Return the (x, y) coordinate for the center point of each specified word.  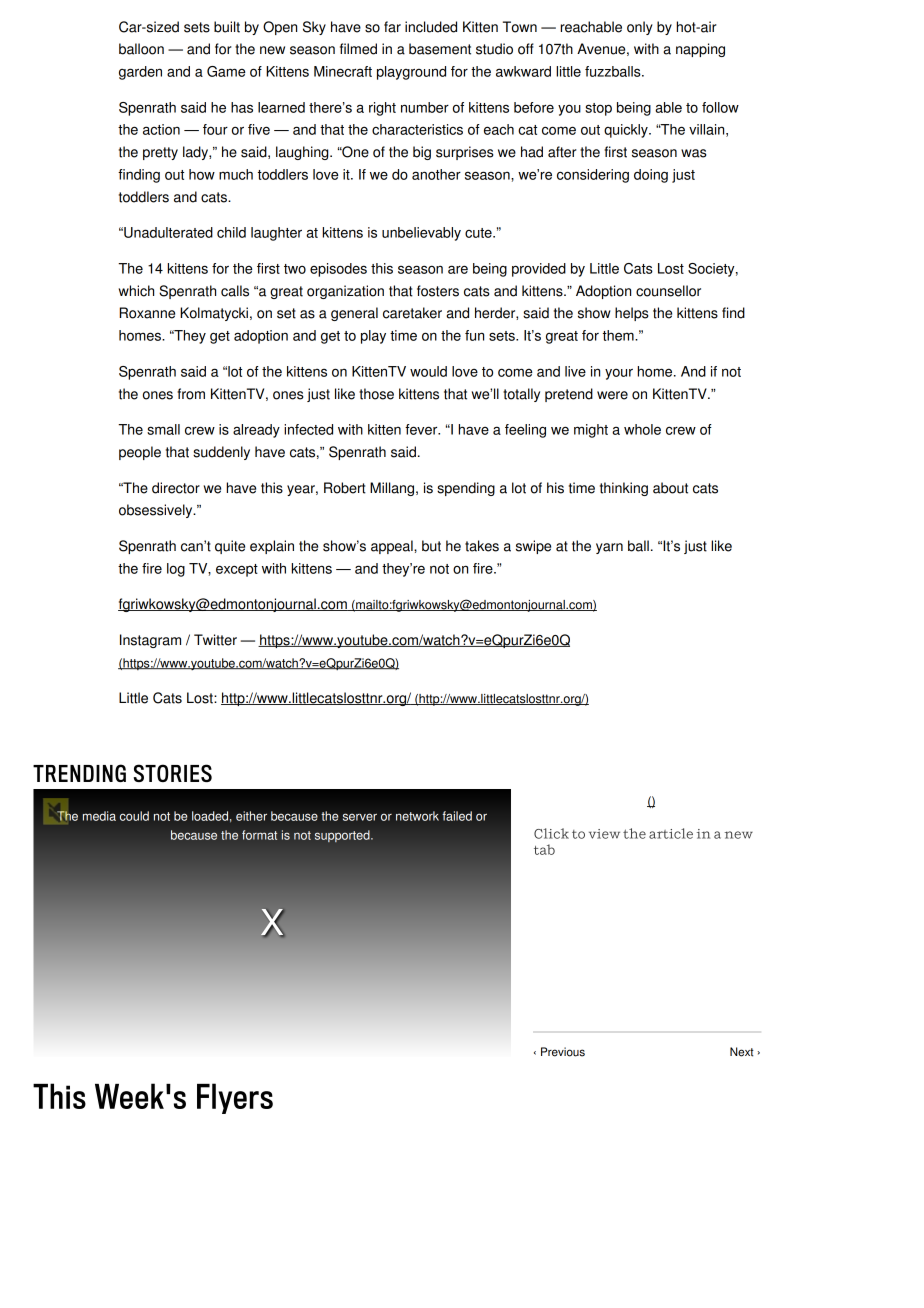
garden (140, 73)
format (259, 835)
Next (742, 1052)
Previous (563, 1052)
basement (440, 49)
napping (700, 50)
